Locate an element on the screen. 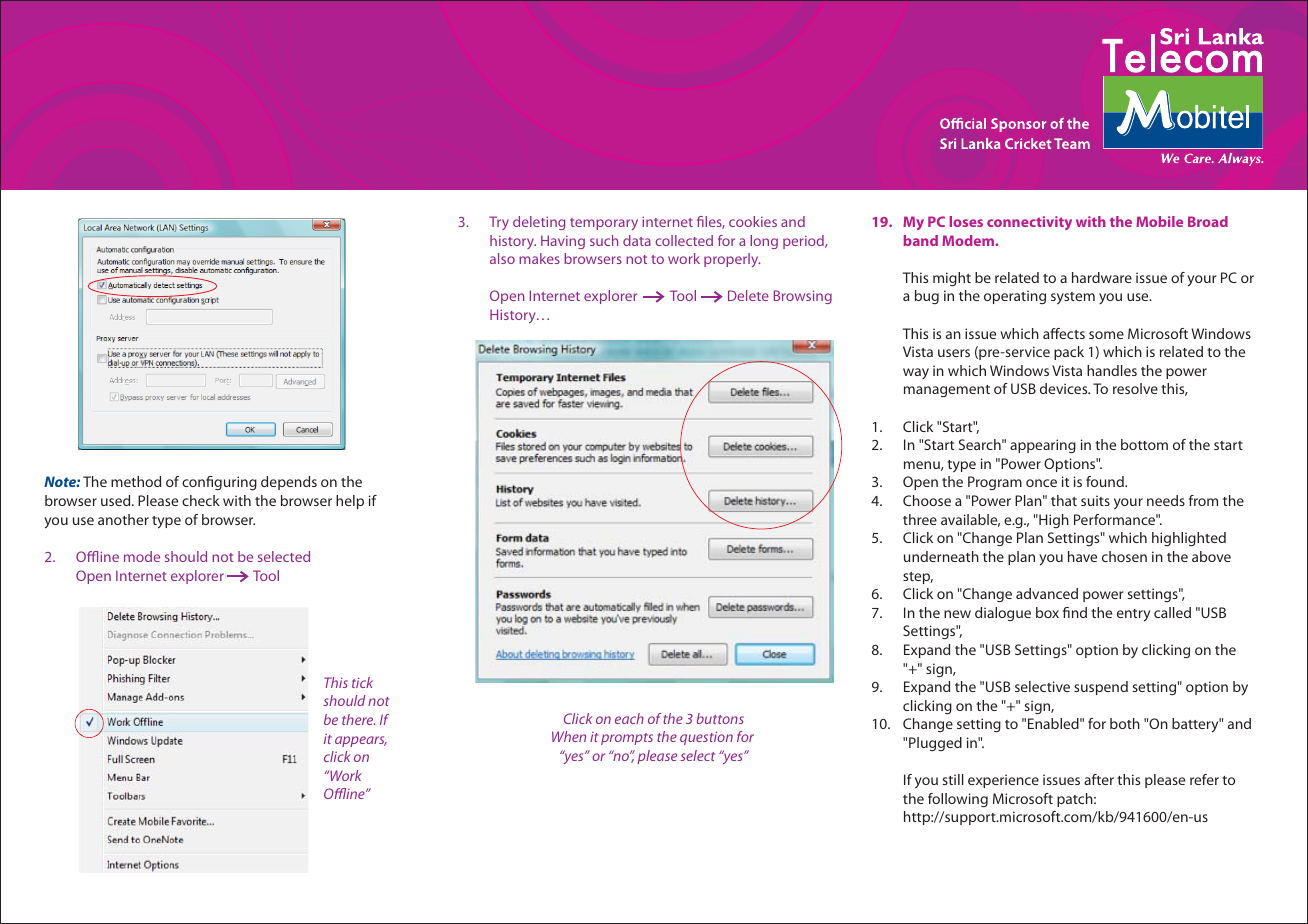 This screenshot has height=924, width=1308. prompts is located at coordinates (627, 739).
